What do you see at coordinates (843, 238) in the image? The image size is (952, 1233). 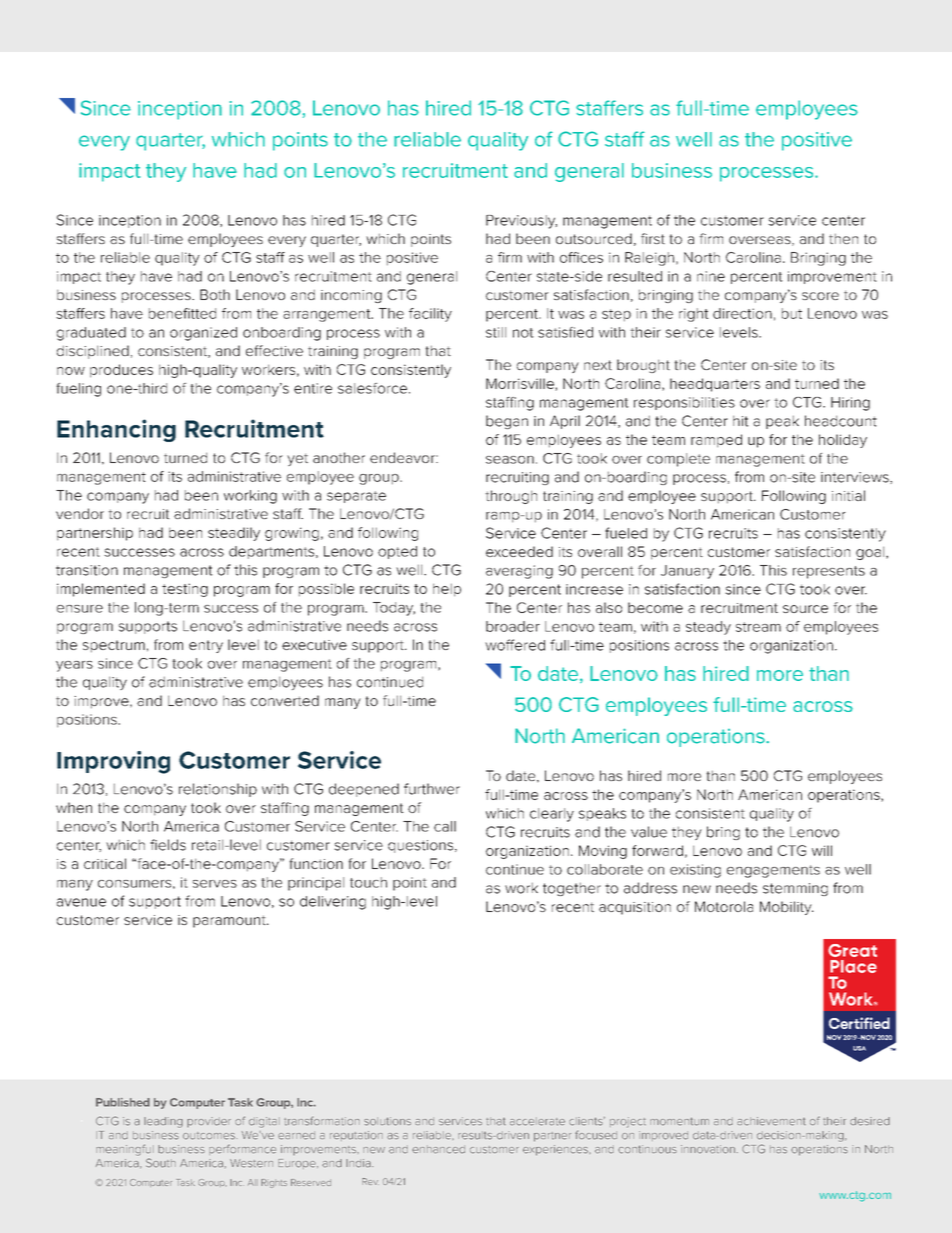 I see `then` at bounding box center [843, 238].
